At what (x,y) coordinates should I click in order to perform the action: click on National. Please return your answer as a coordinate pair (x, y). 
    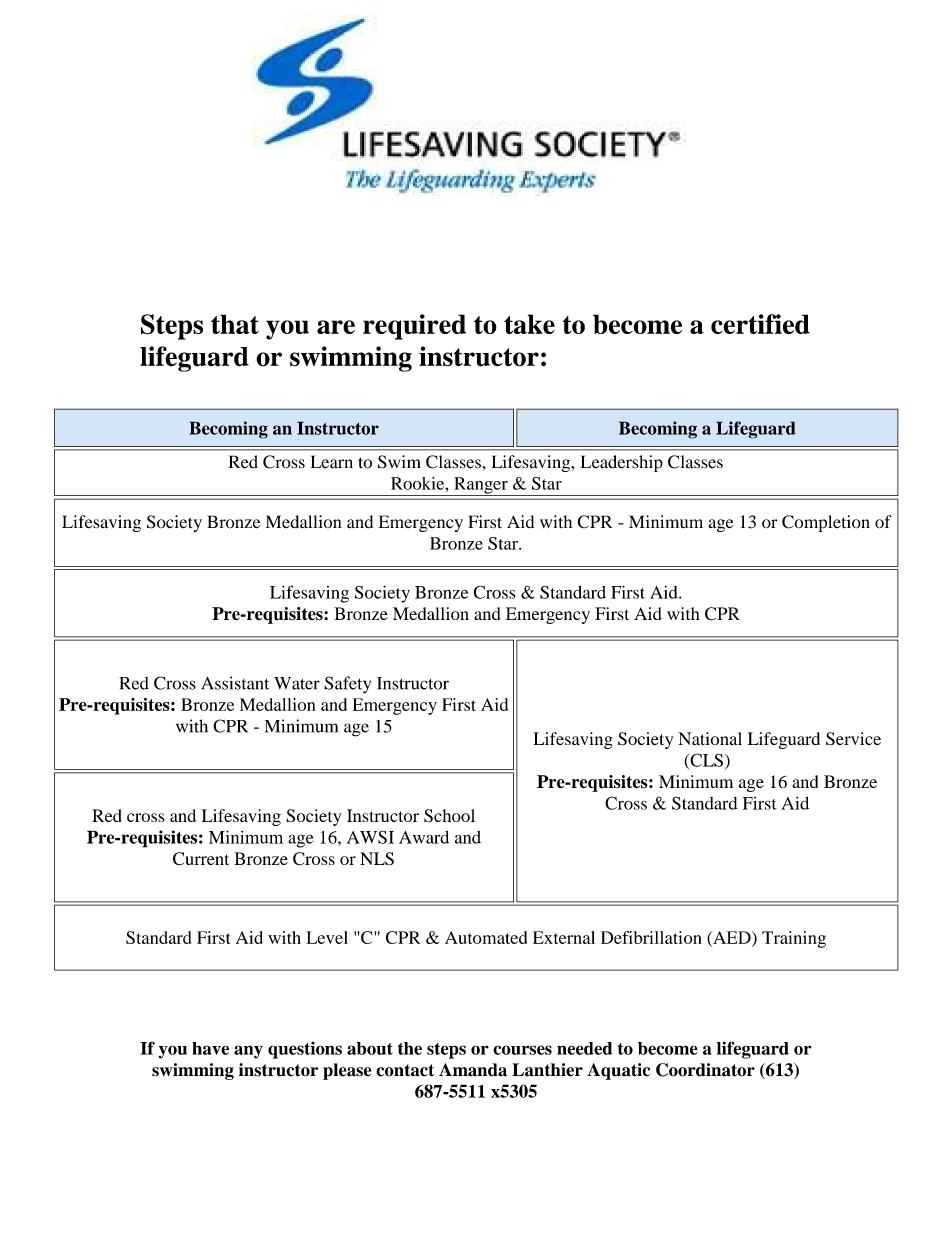
    Looking at the image, I should click on (710, 738).
